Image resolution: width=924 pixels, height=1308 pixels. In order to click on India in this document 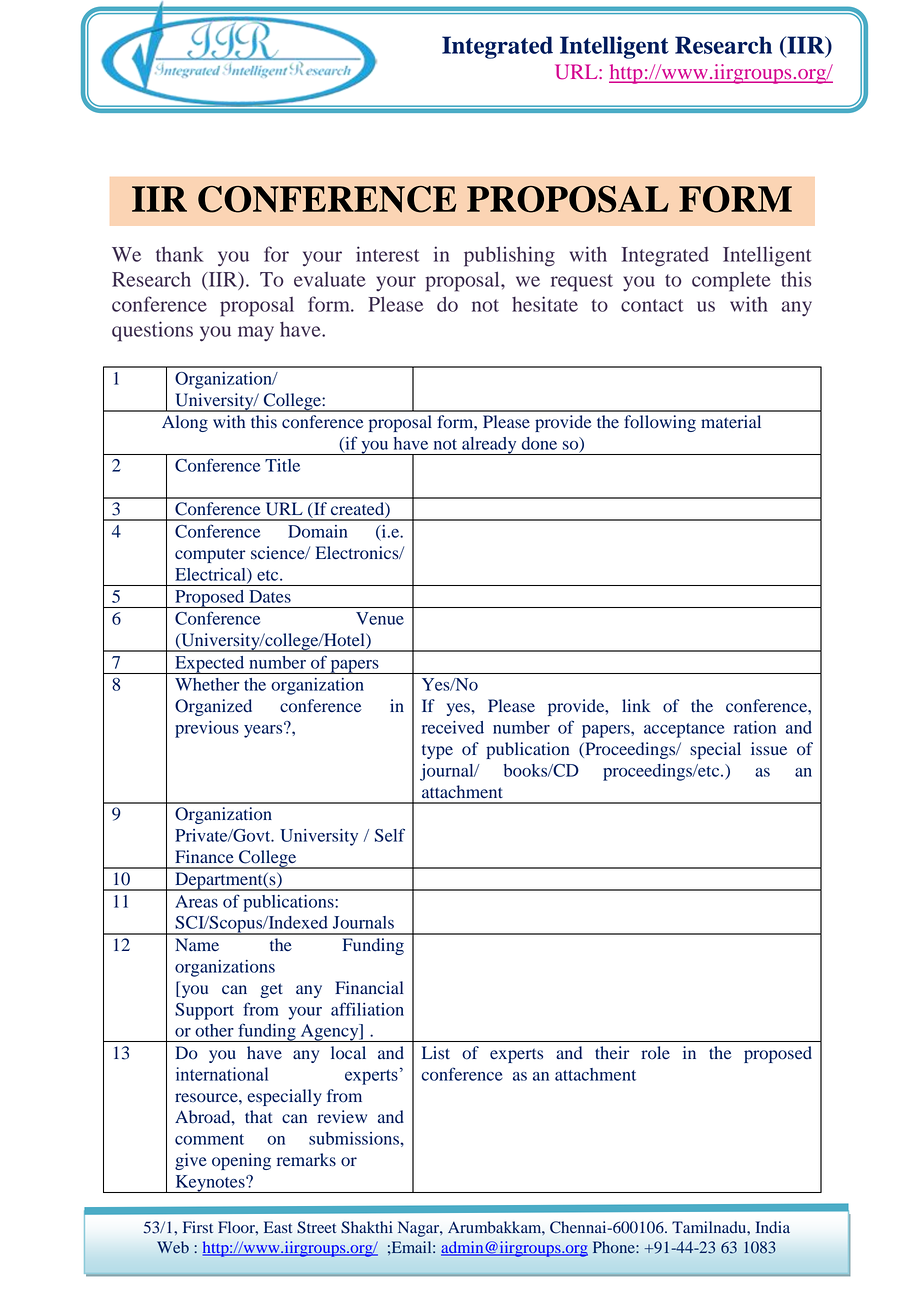, I will do `click(773, 1227)`.
